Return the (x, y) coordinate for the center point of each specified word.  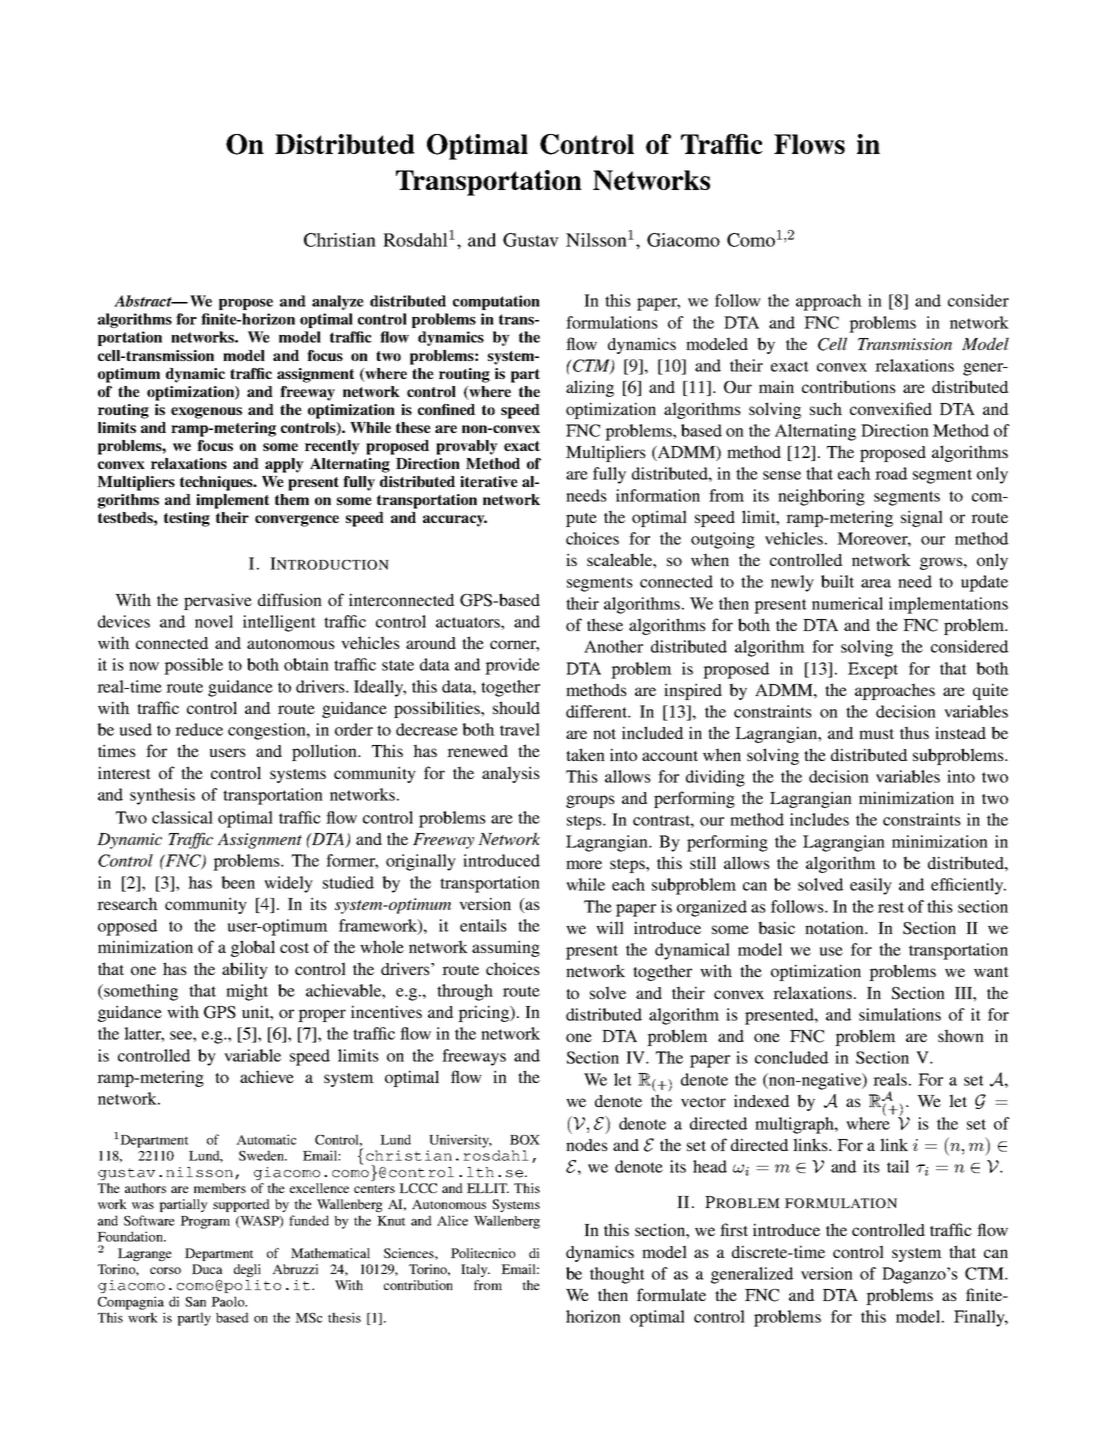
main (776, 386)
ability (245, 970)
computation (496, 302)
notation (835, 927)
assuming (506, 948)
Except (873, 670)
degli (247, 1270)
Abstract (144, 301)
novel (214, 621)
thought (617, 1275)
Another (613, 646)
